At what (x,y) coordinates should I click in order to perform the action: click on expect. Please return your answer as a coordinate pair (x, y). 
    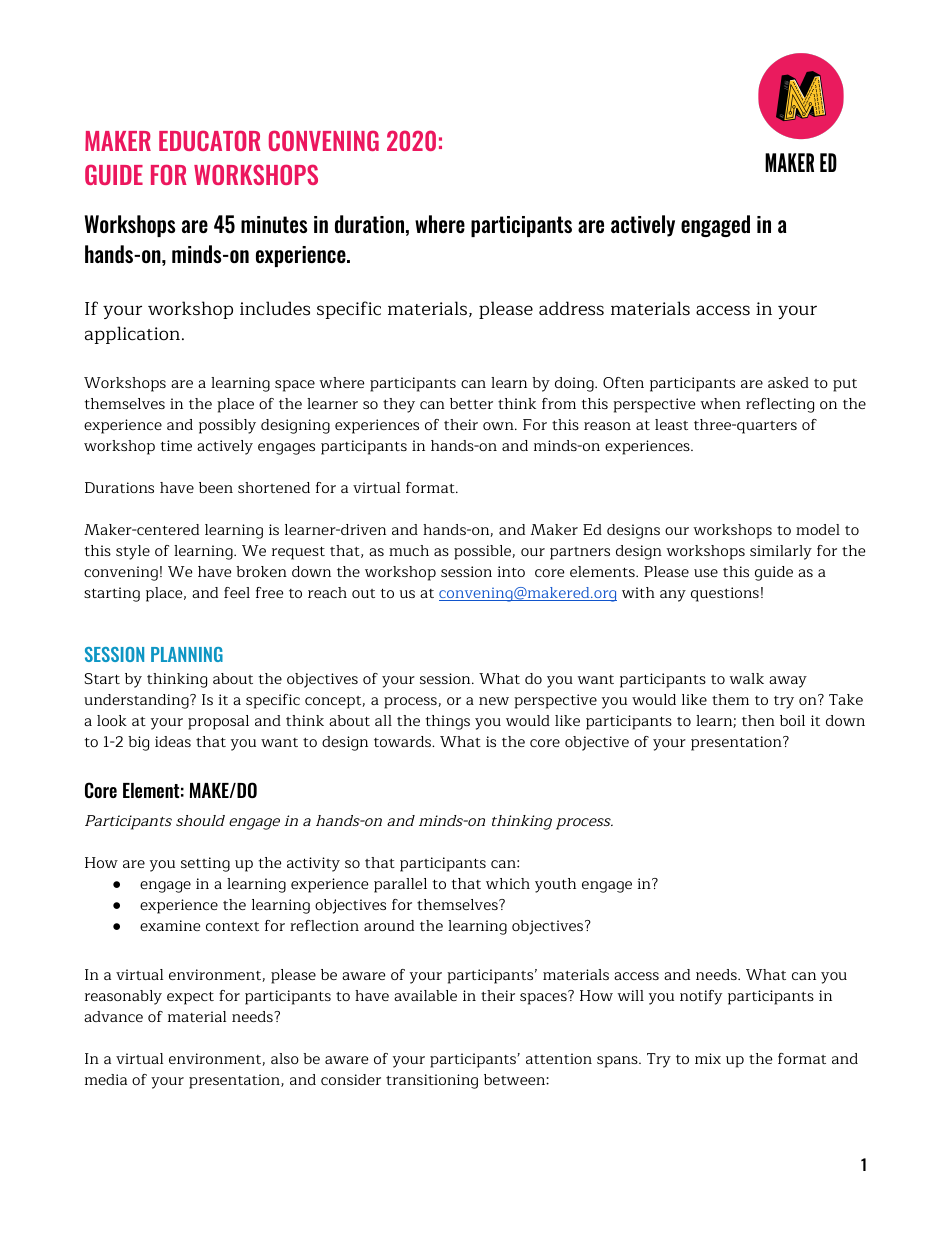
    Looking at the image, I should click on (190, 998).
